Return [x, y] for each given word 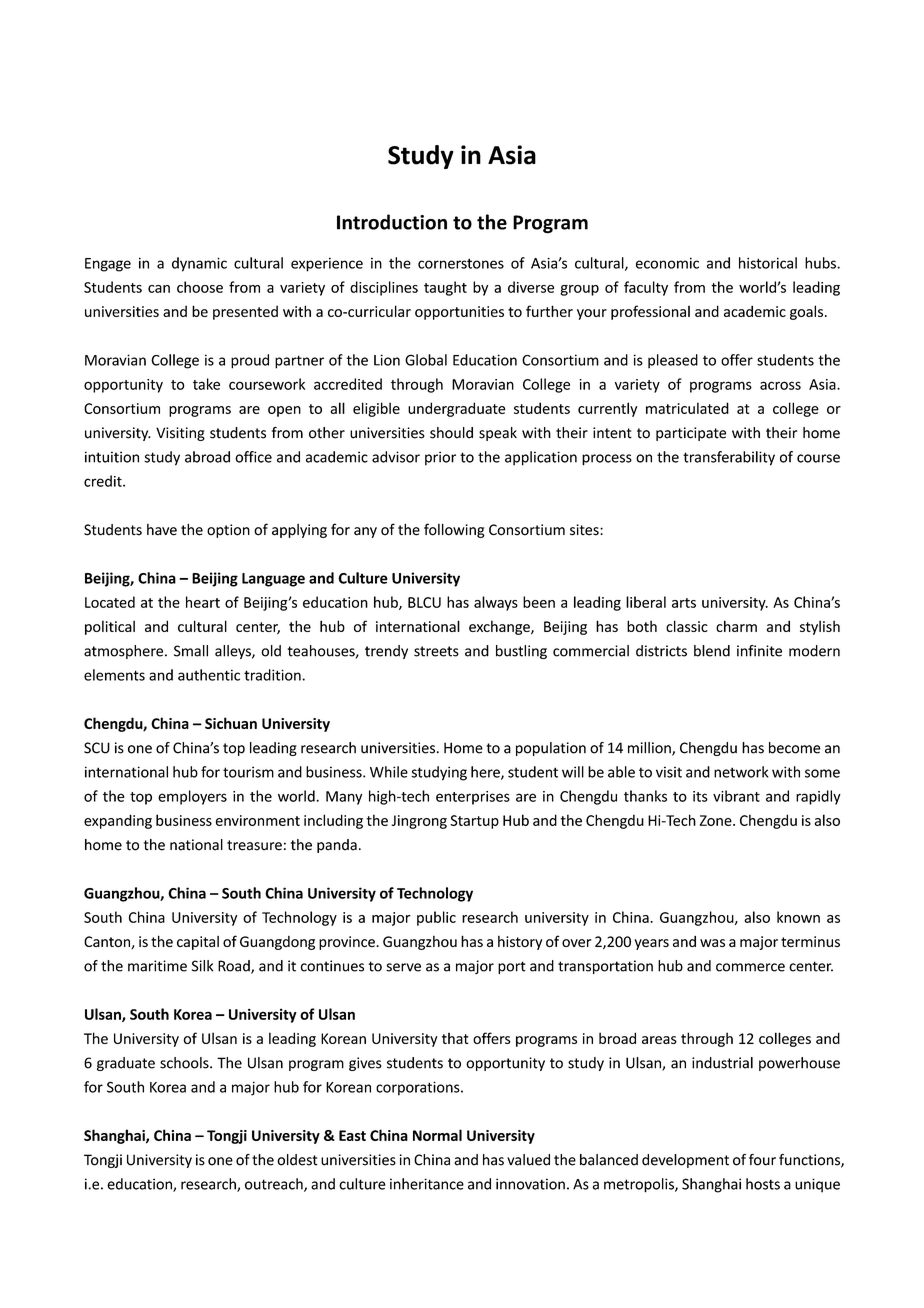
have [162, 530]
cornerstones [461, 263]
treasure [254, 845]
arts [684, 603]
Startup [474, 822]
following [454, 530]
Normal [437, 1135]
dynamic [199, 264]
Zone [717, 820]
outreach [275, 1185]
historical [768, 263]
